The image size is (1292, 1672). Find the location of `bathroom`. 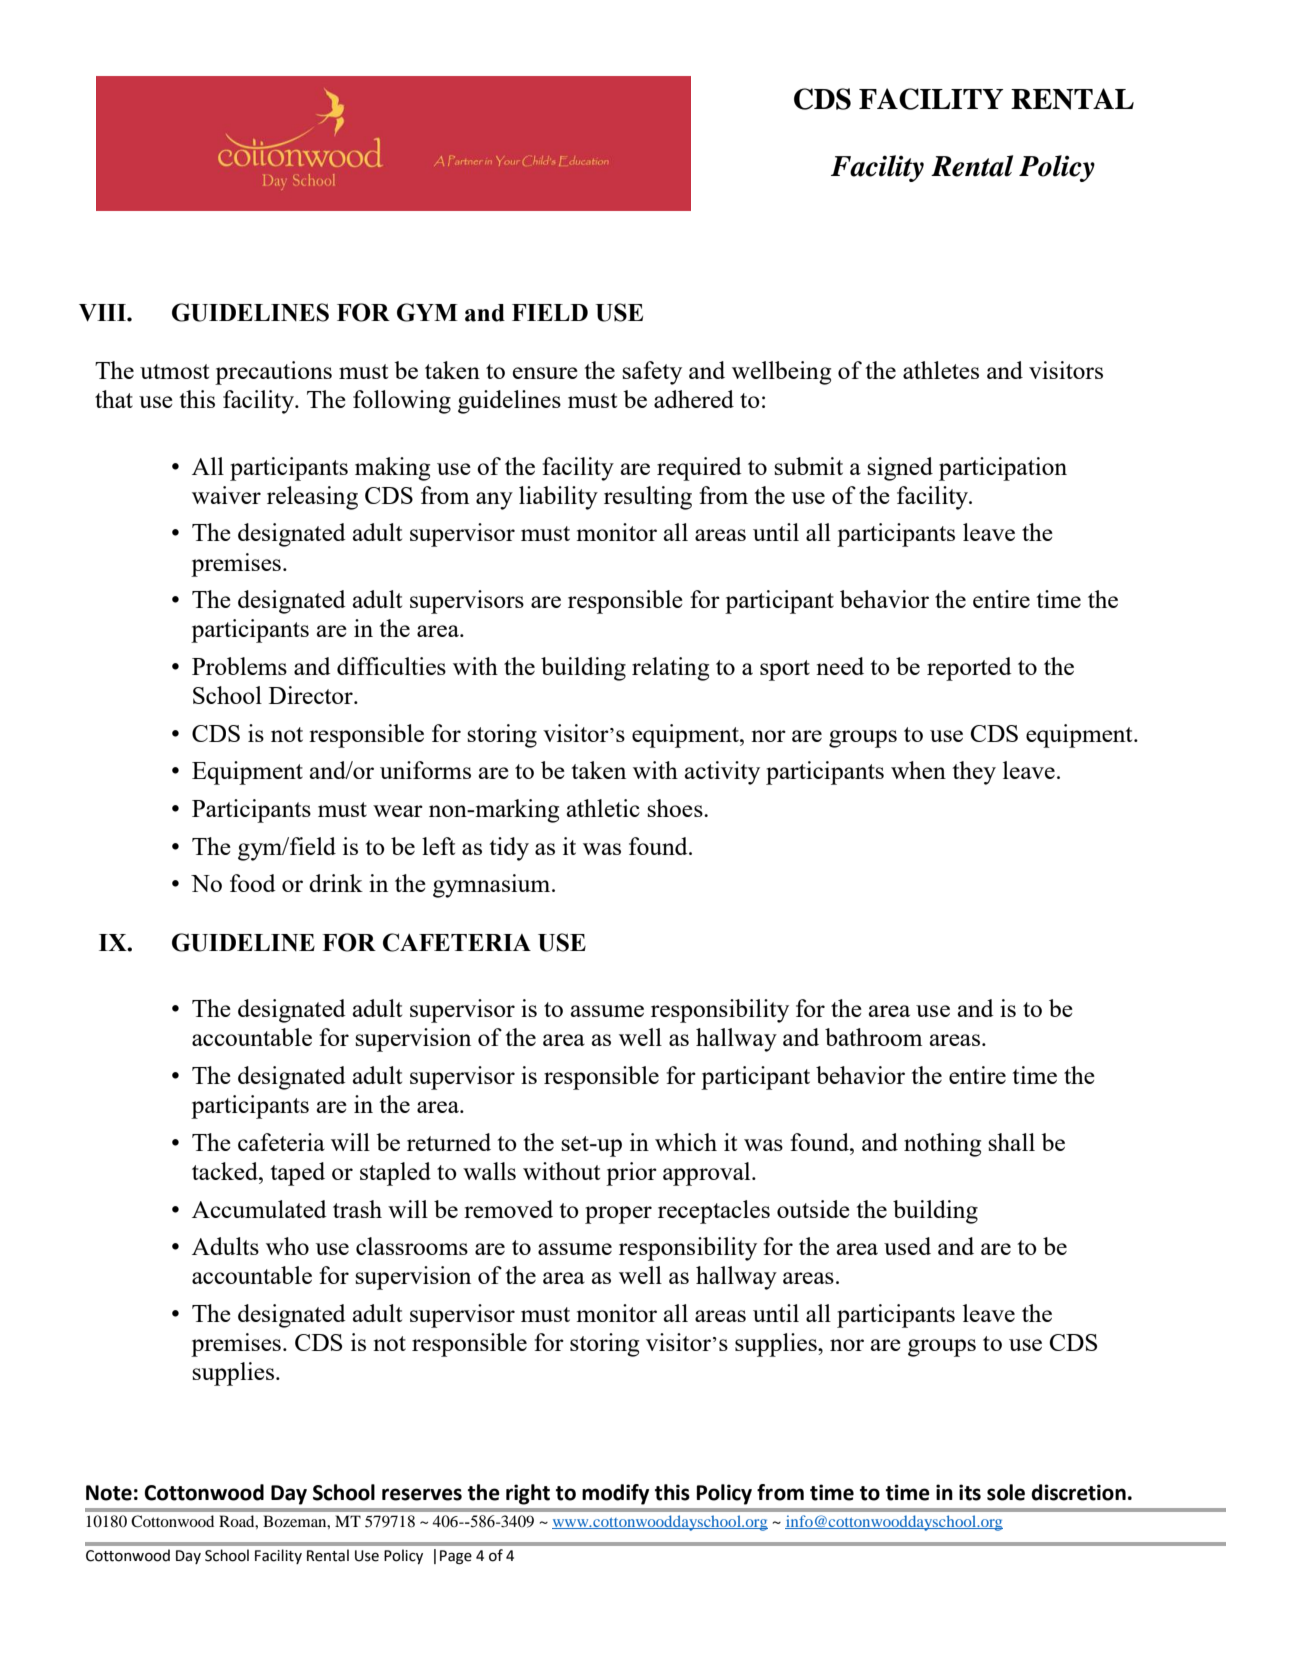

bathroom is located at coordinates (873, 1037).
